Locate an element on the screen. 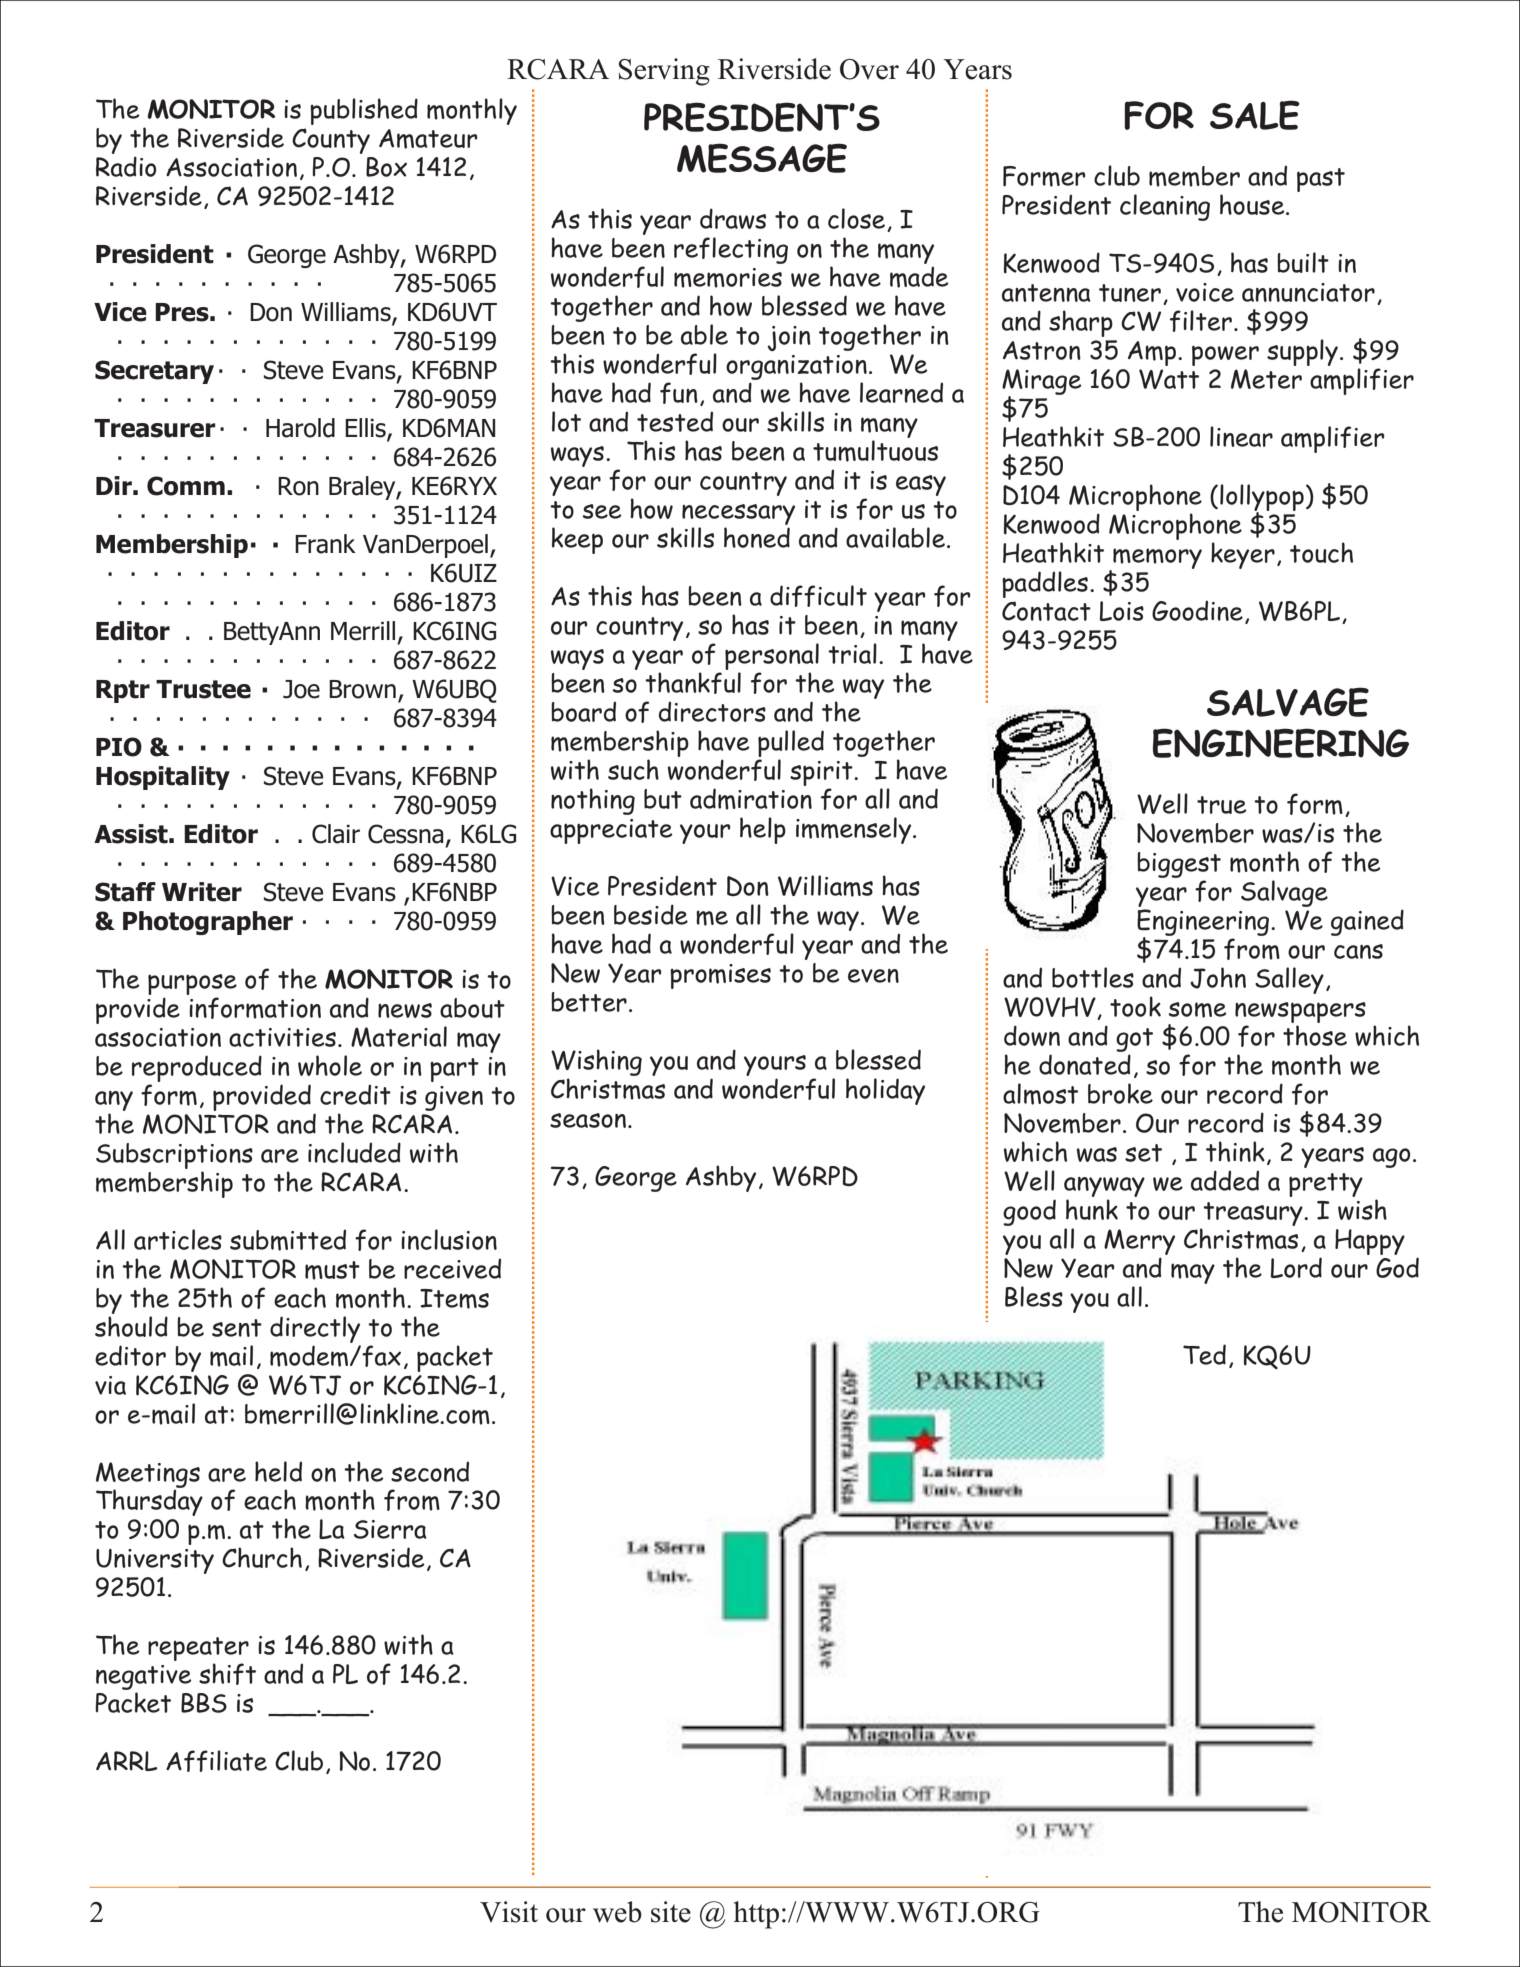  Affiliate is located at coordinates (216, 1761).
